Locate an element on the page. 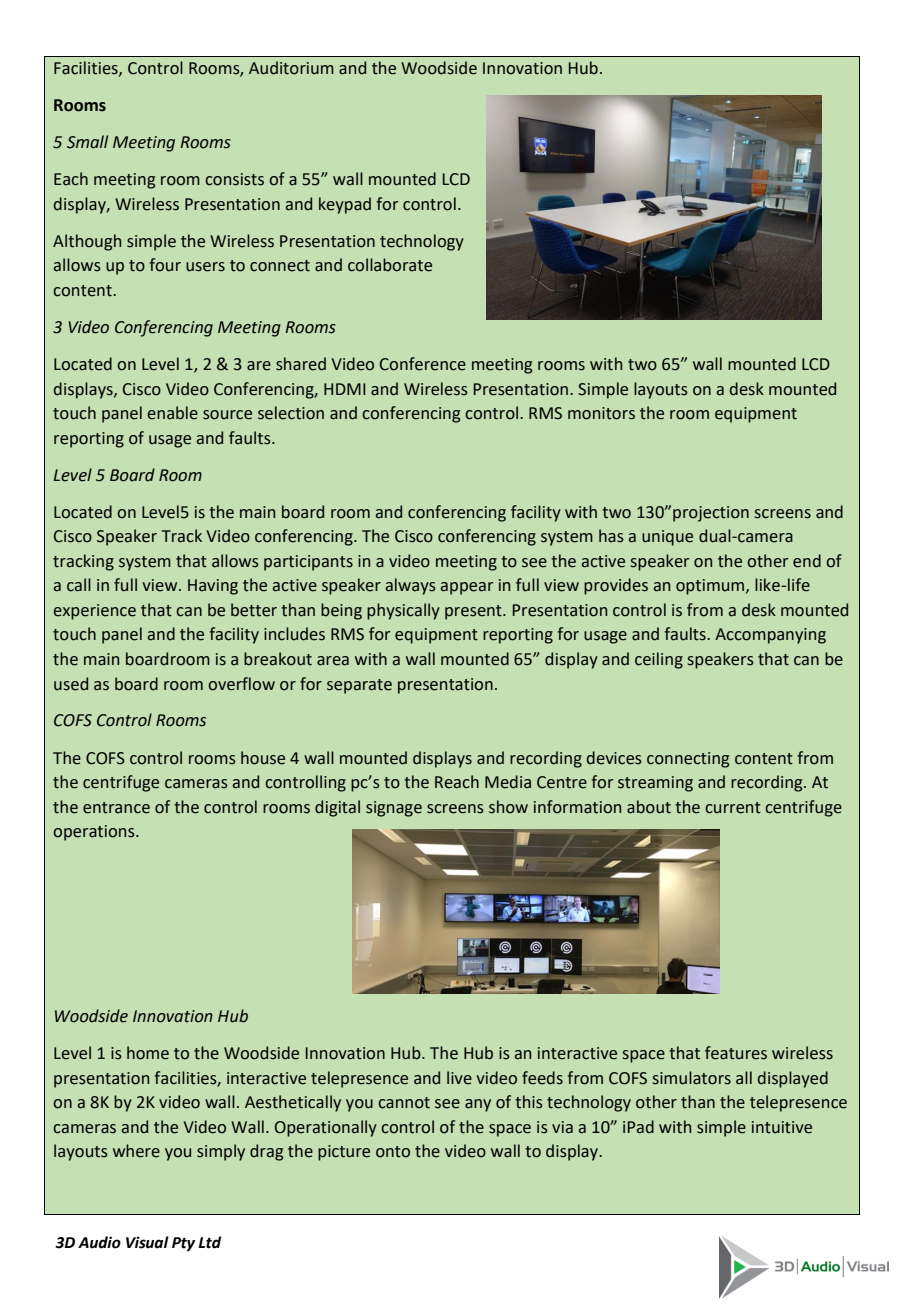 The height and width of the page is (1308, 924). Visual is located at coordinates (147, 1242).
